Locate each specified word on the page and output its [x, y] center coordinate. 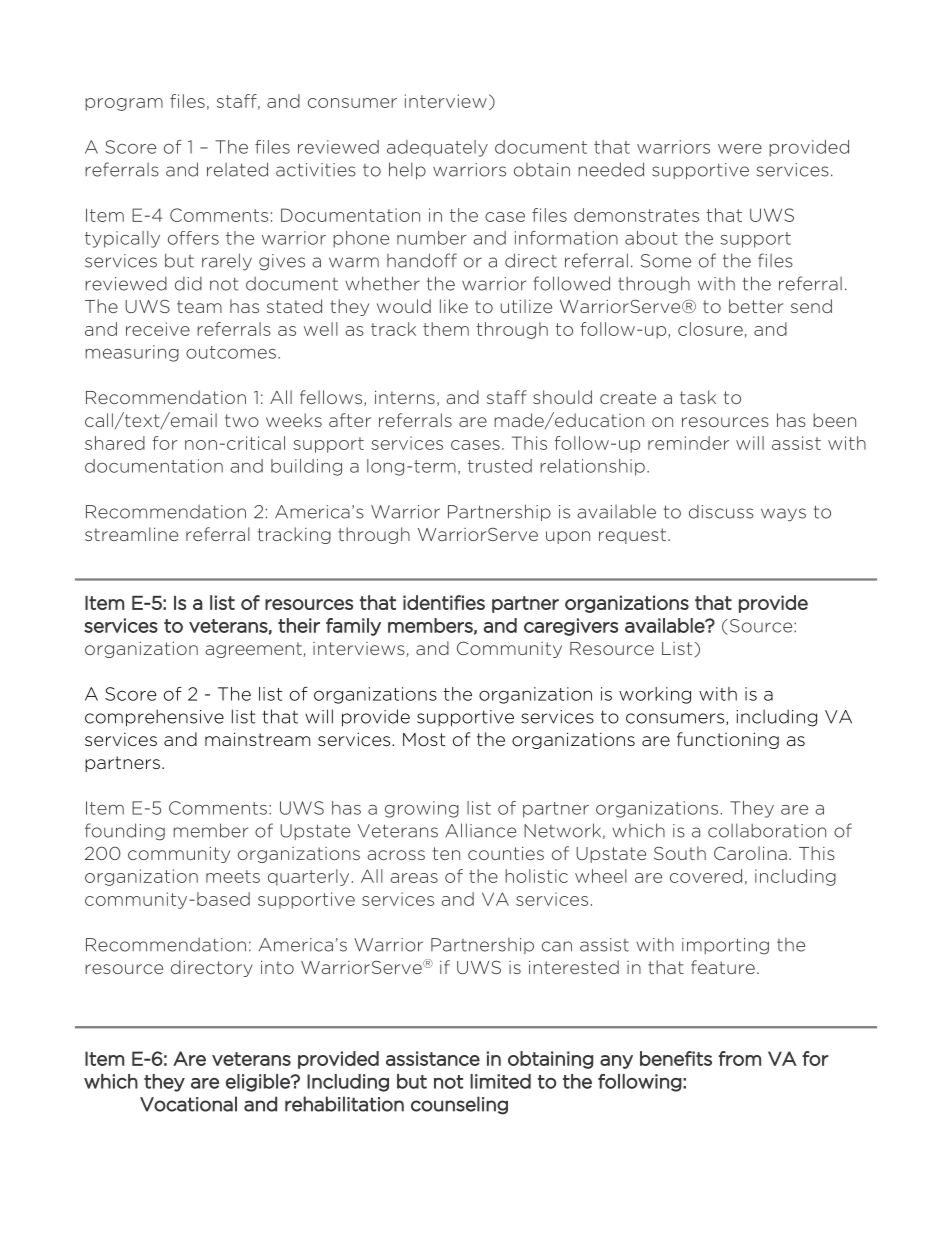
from [739, 1058]
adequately [437, 148]
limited [500, 1081]
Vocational [188, 1104]
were [740, 149]
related [237, 169]
